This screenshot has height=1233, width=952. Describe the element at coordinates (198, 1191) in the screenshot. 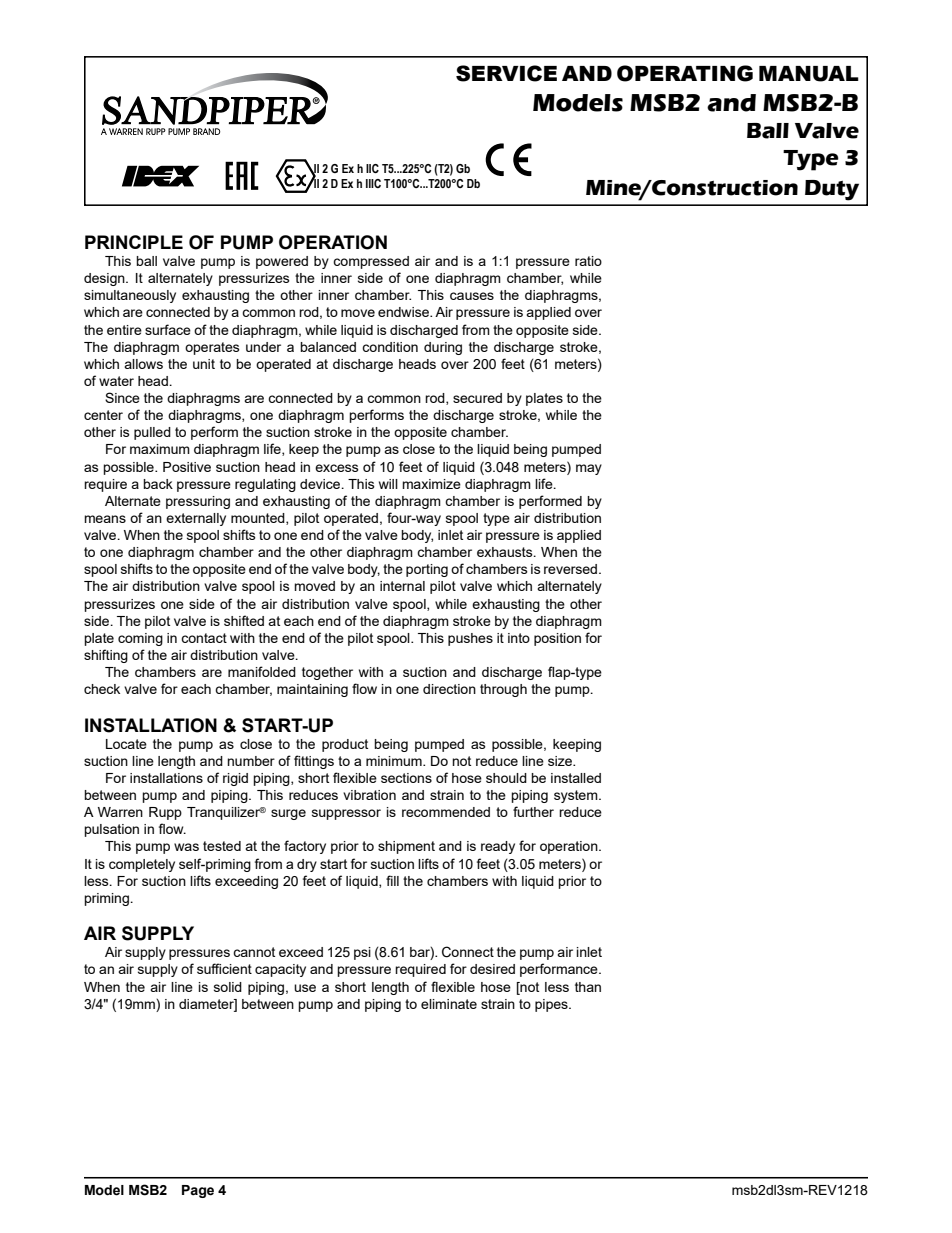

I see `Page` at that location.
